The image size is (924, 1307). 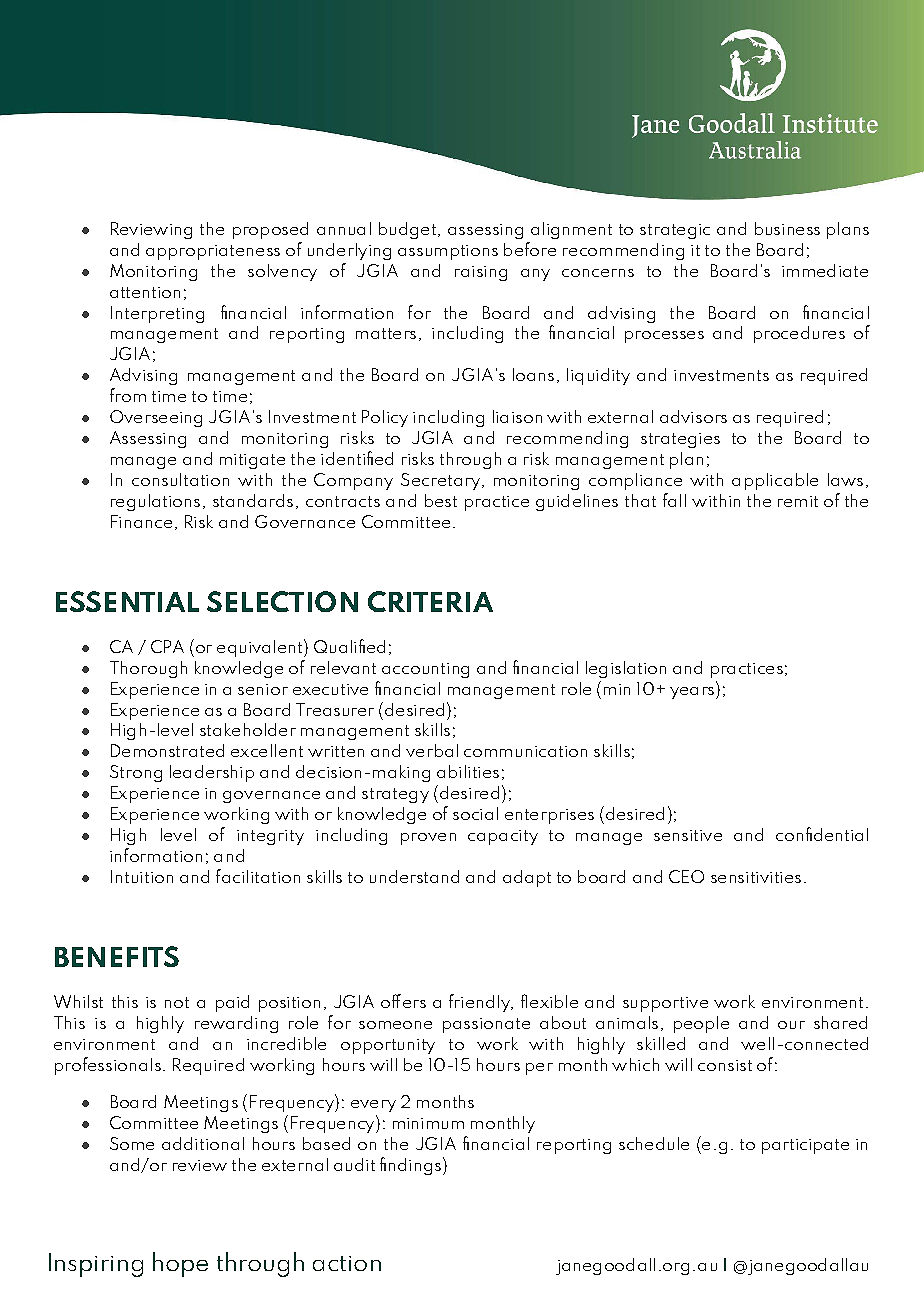 I want to click on proven, so click(x=428, y=839).
